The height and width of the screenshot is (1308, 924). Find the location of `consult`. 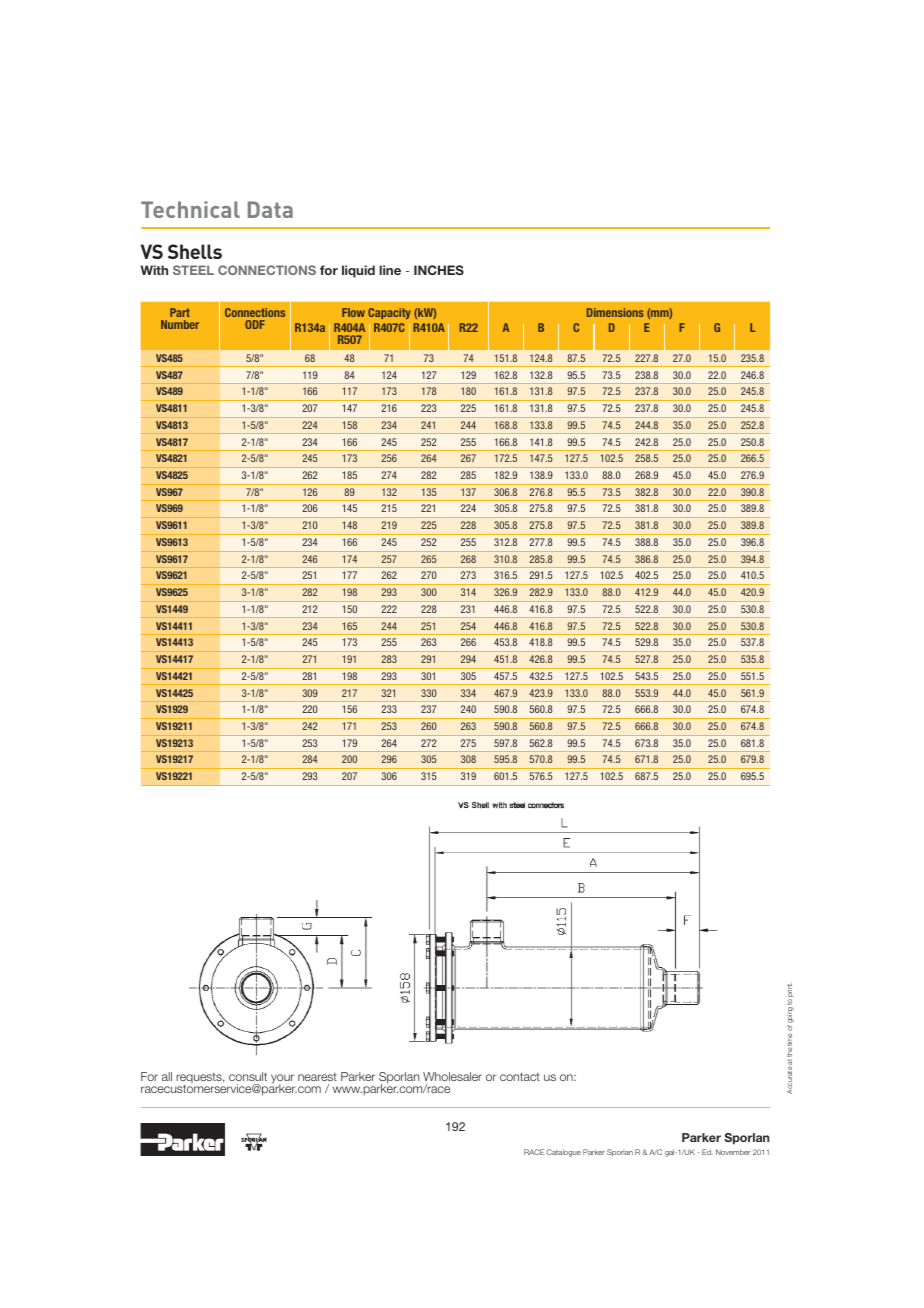

consult is located at coordinates (248, 1076).
